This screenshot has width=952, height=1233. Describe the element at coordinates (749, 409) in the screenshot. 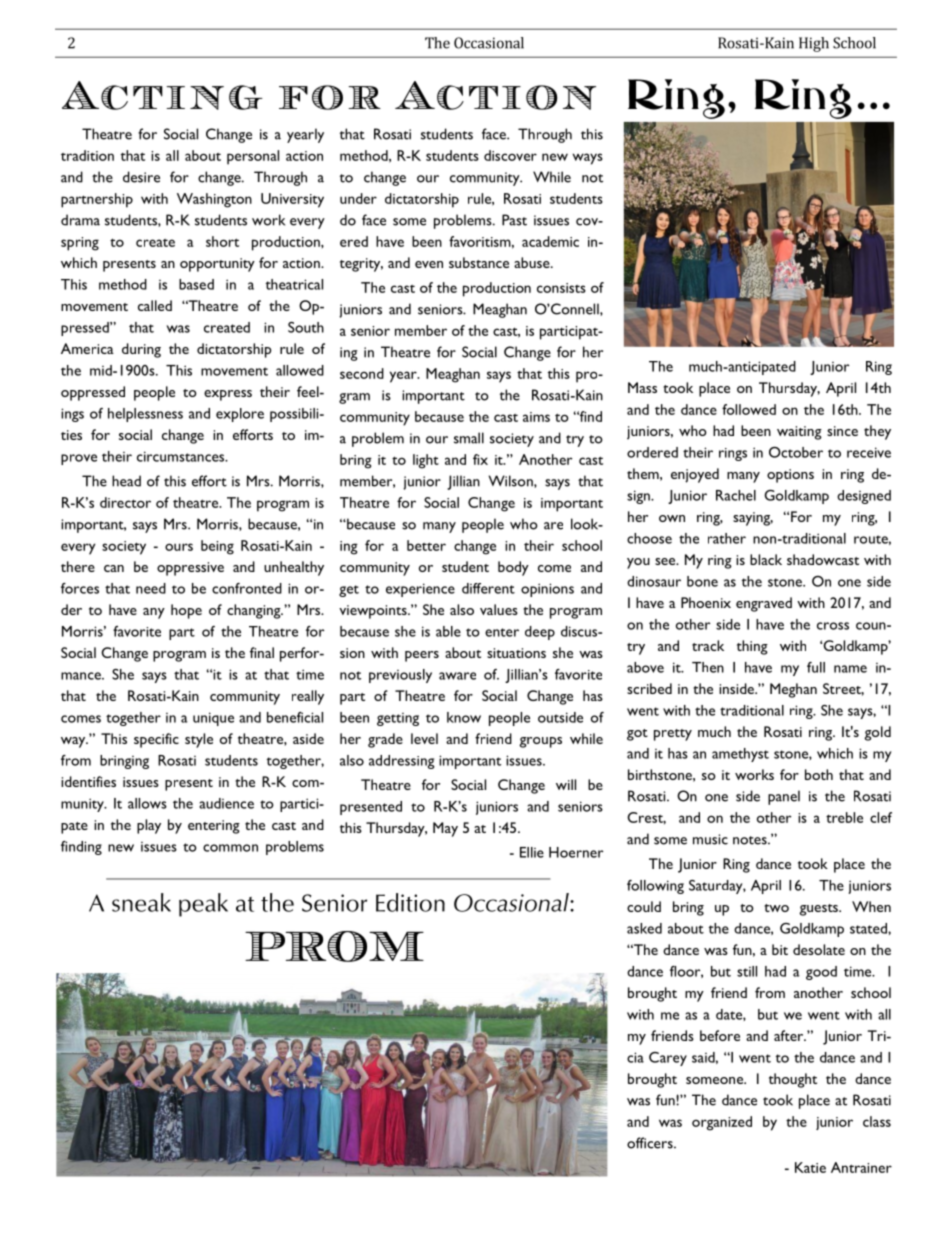

I see `followed` at that location.
